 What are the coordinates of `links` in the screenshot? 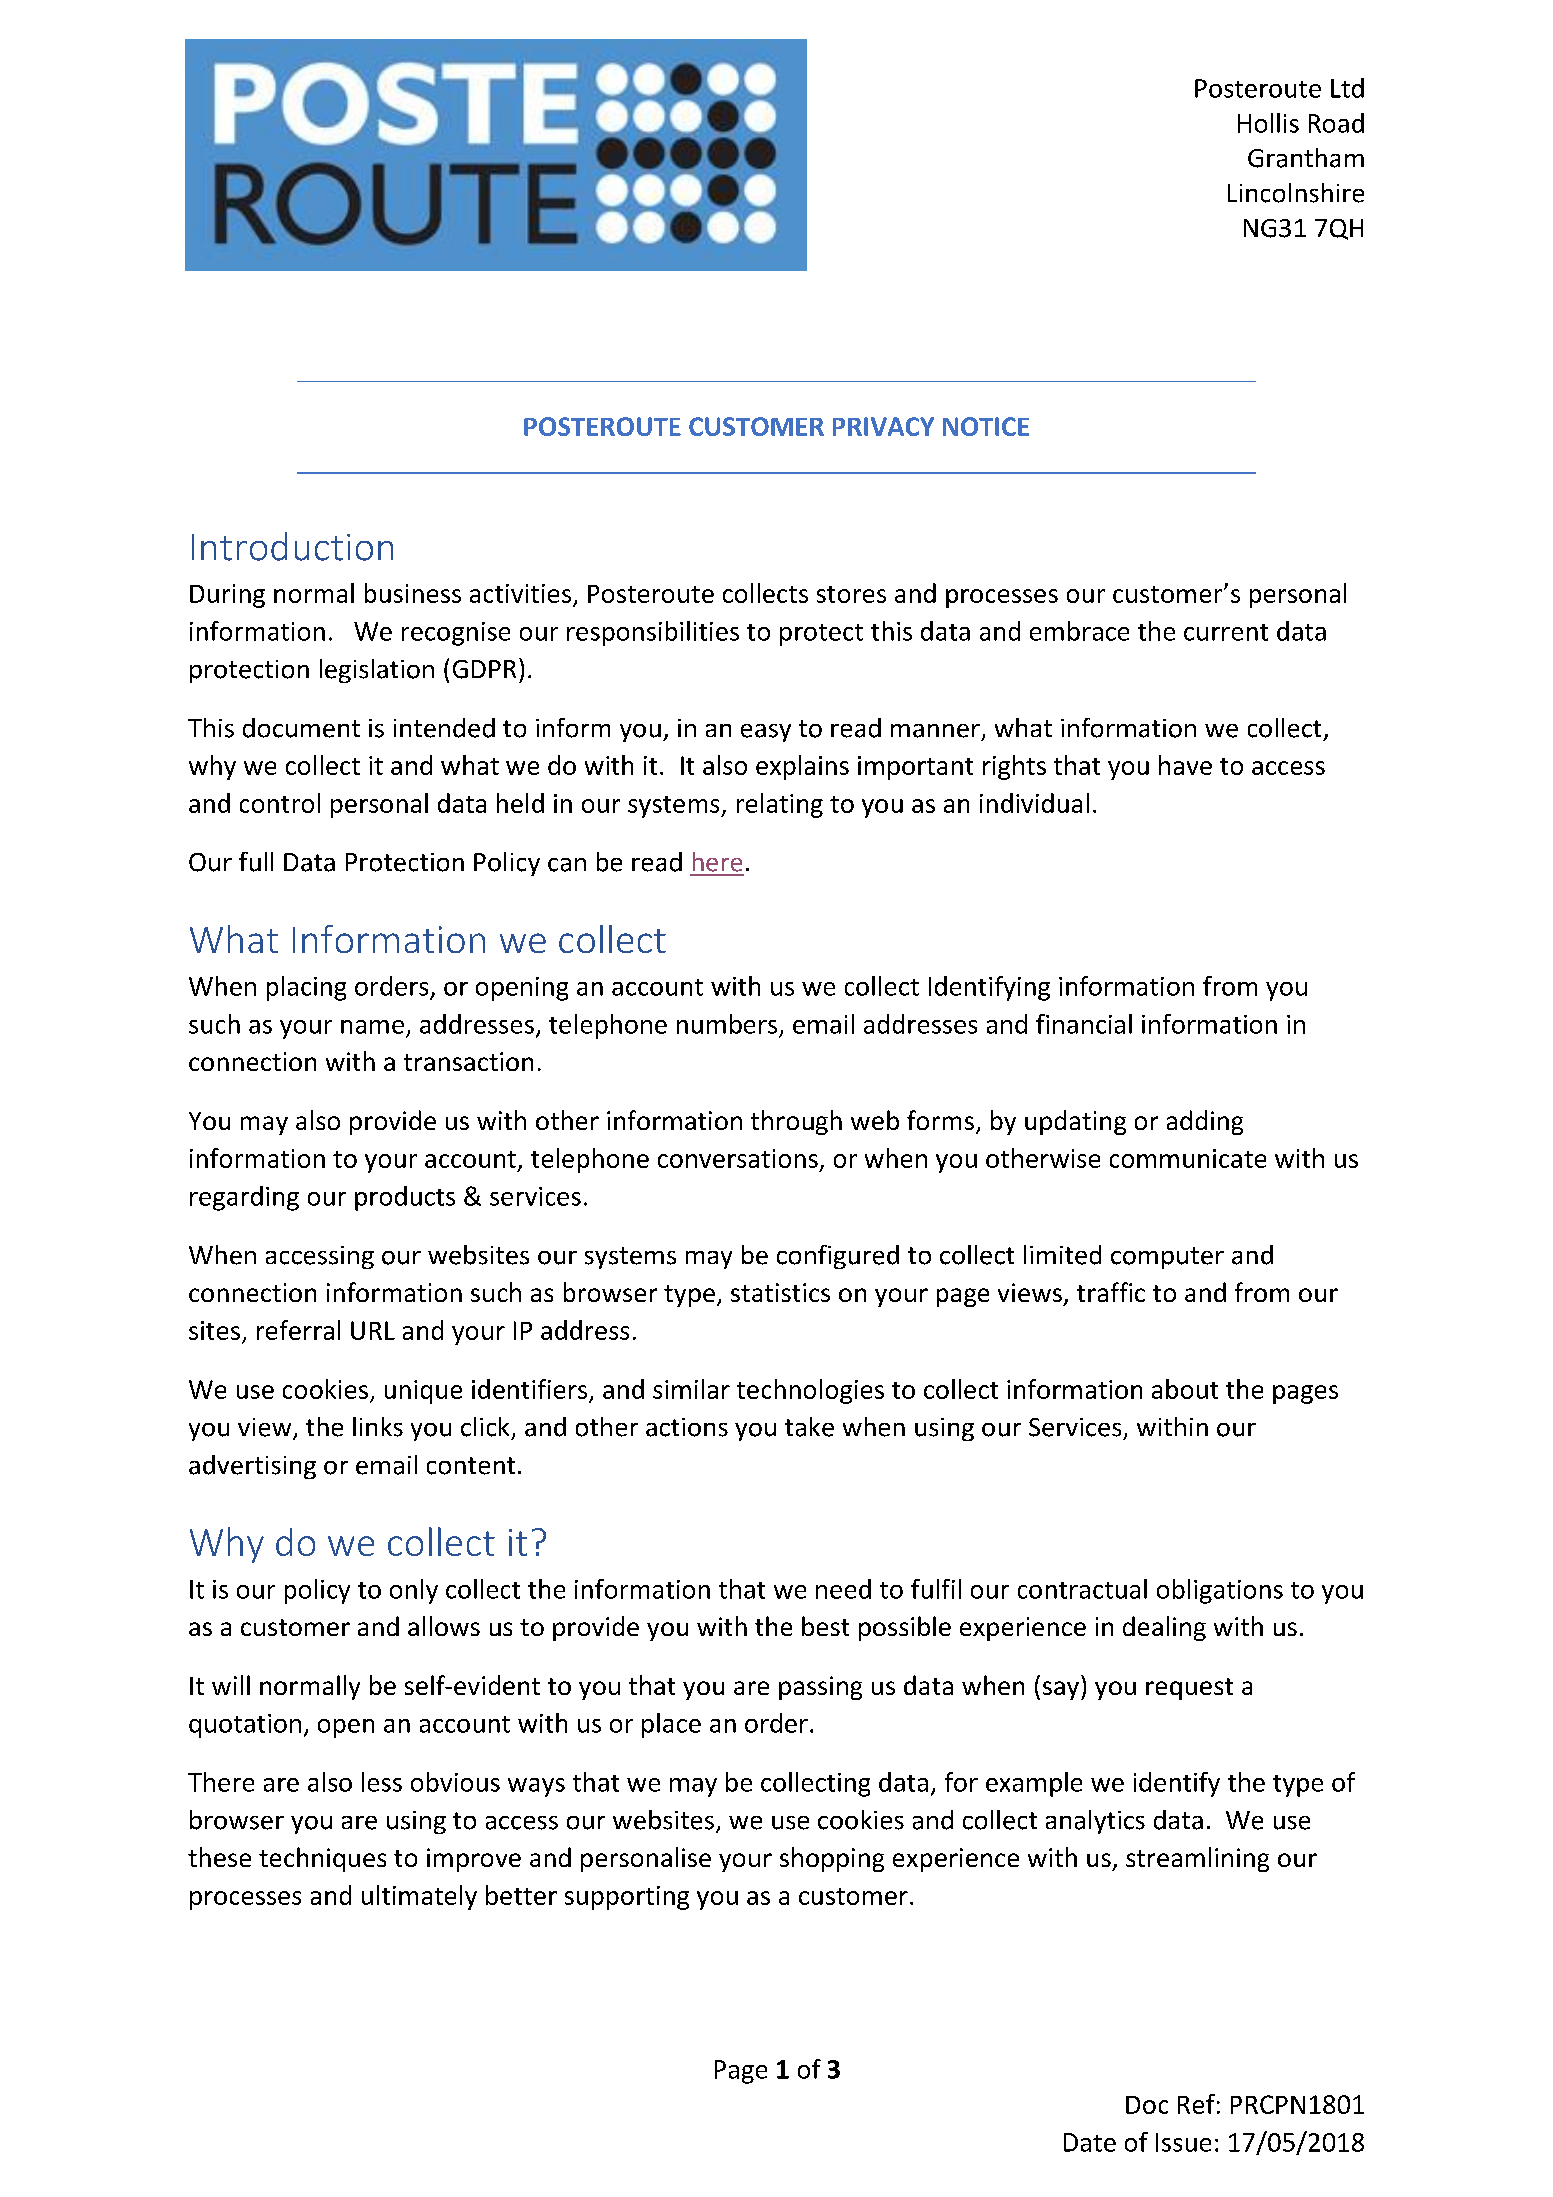 It's located at (378, 1427).
